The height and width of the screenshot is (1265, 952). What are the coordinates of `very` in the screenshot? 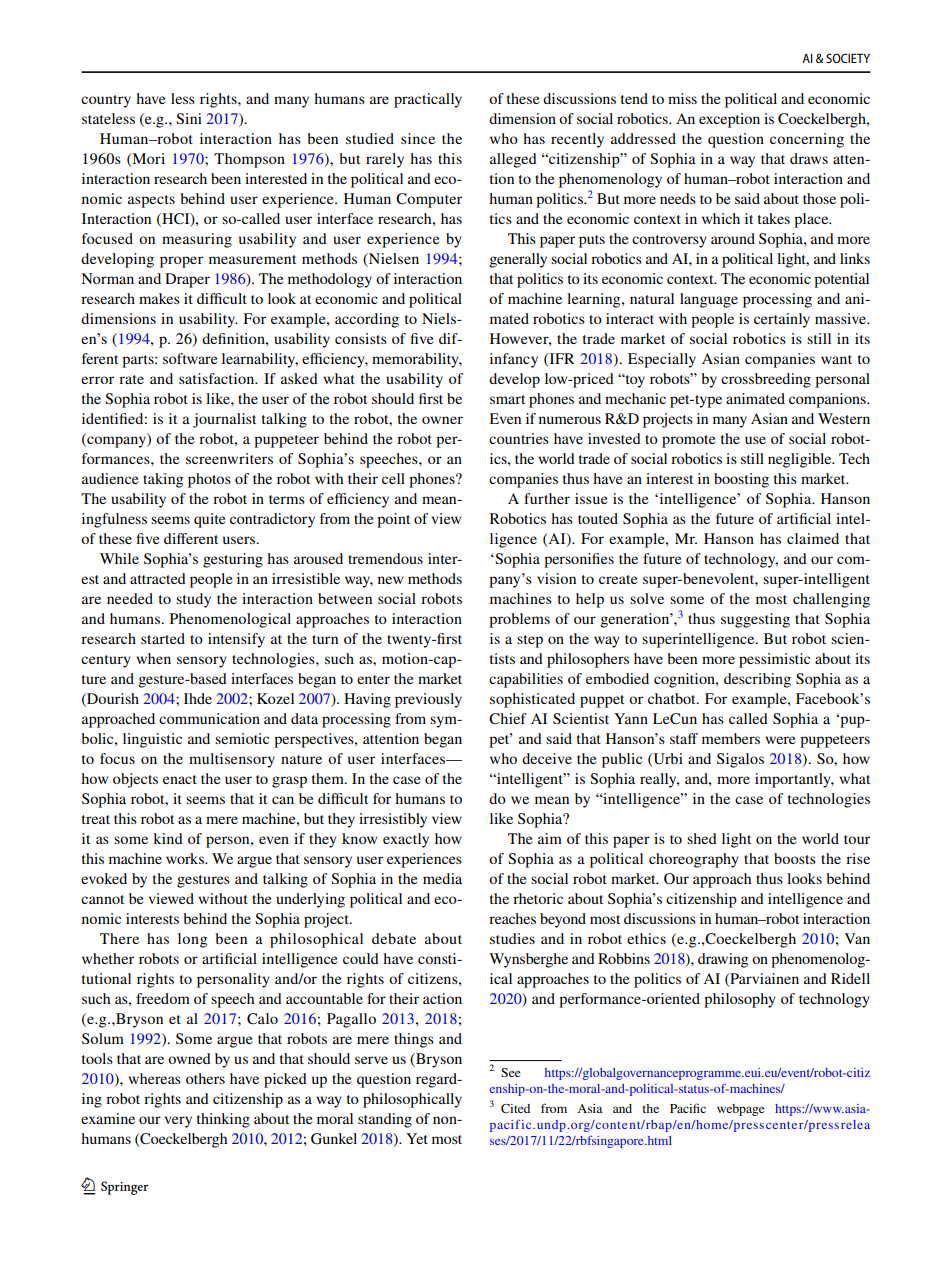 It's located at (178, 1122).
